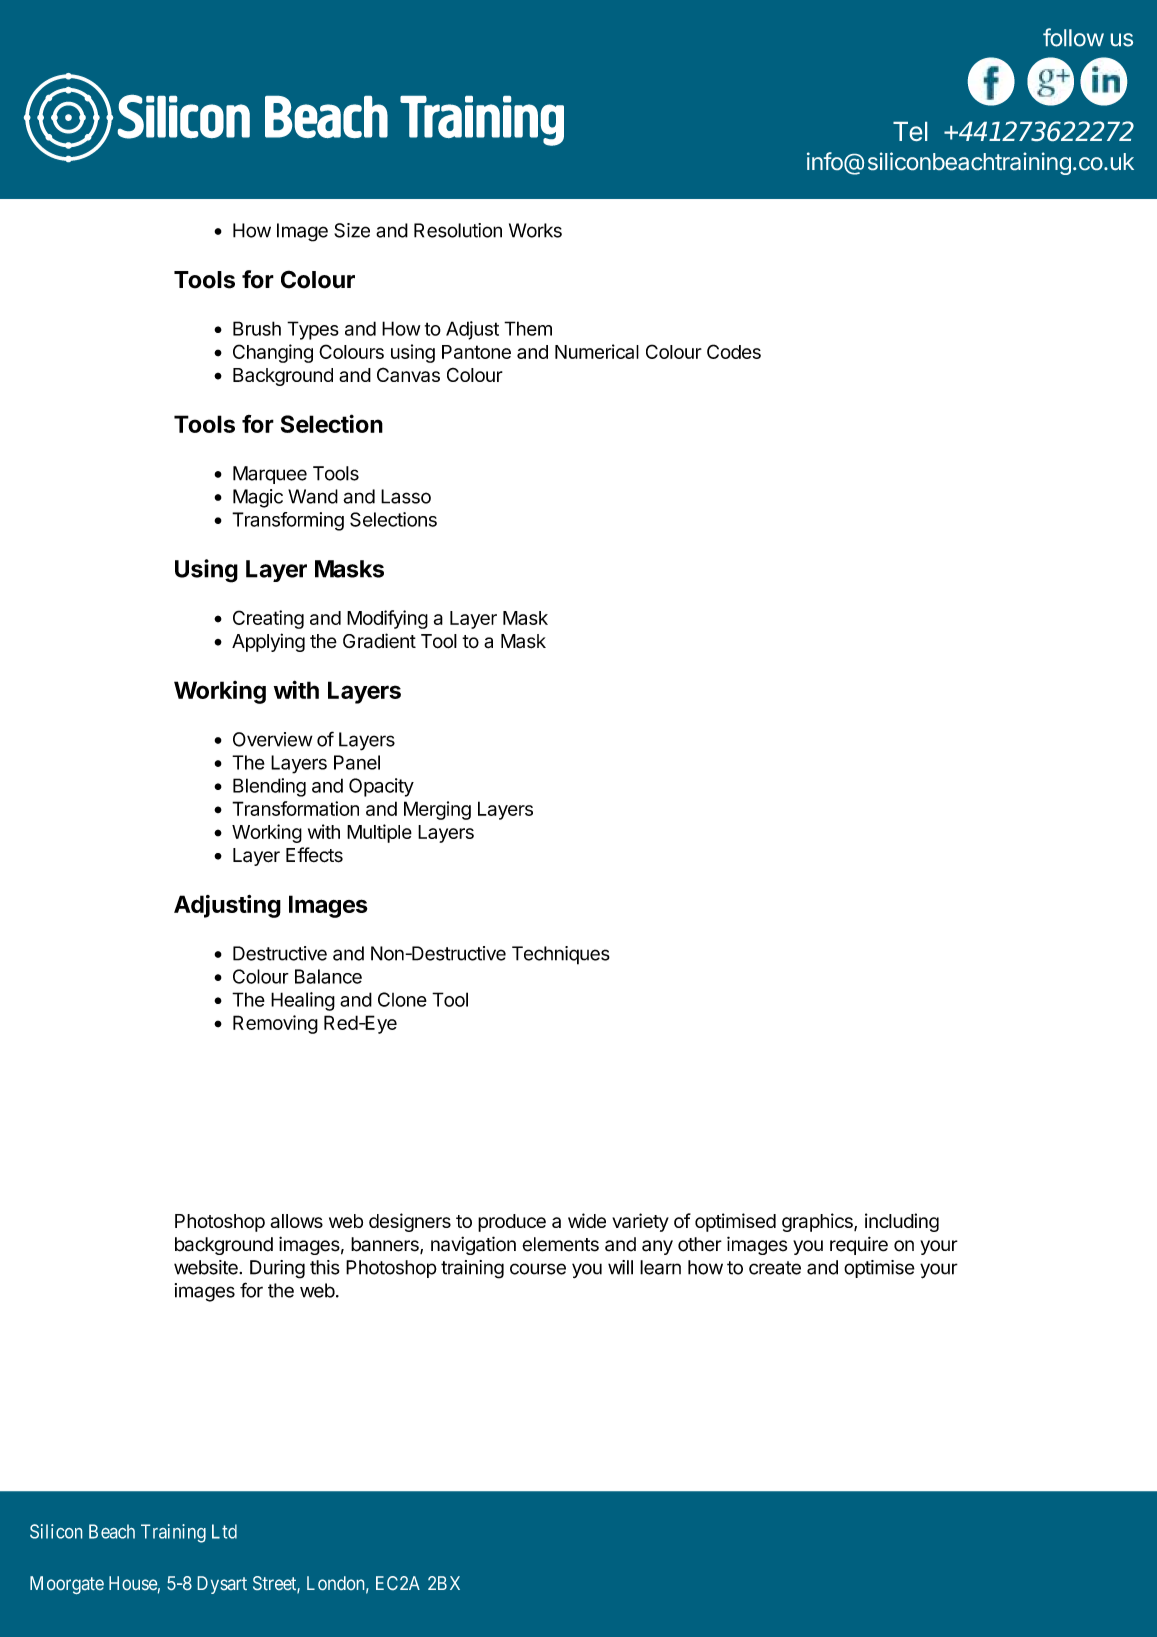  What do you see at coordinates (597, 351) in the screenshot?
I see `Numerical` at bounding box center [597, 351].
